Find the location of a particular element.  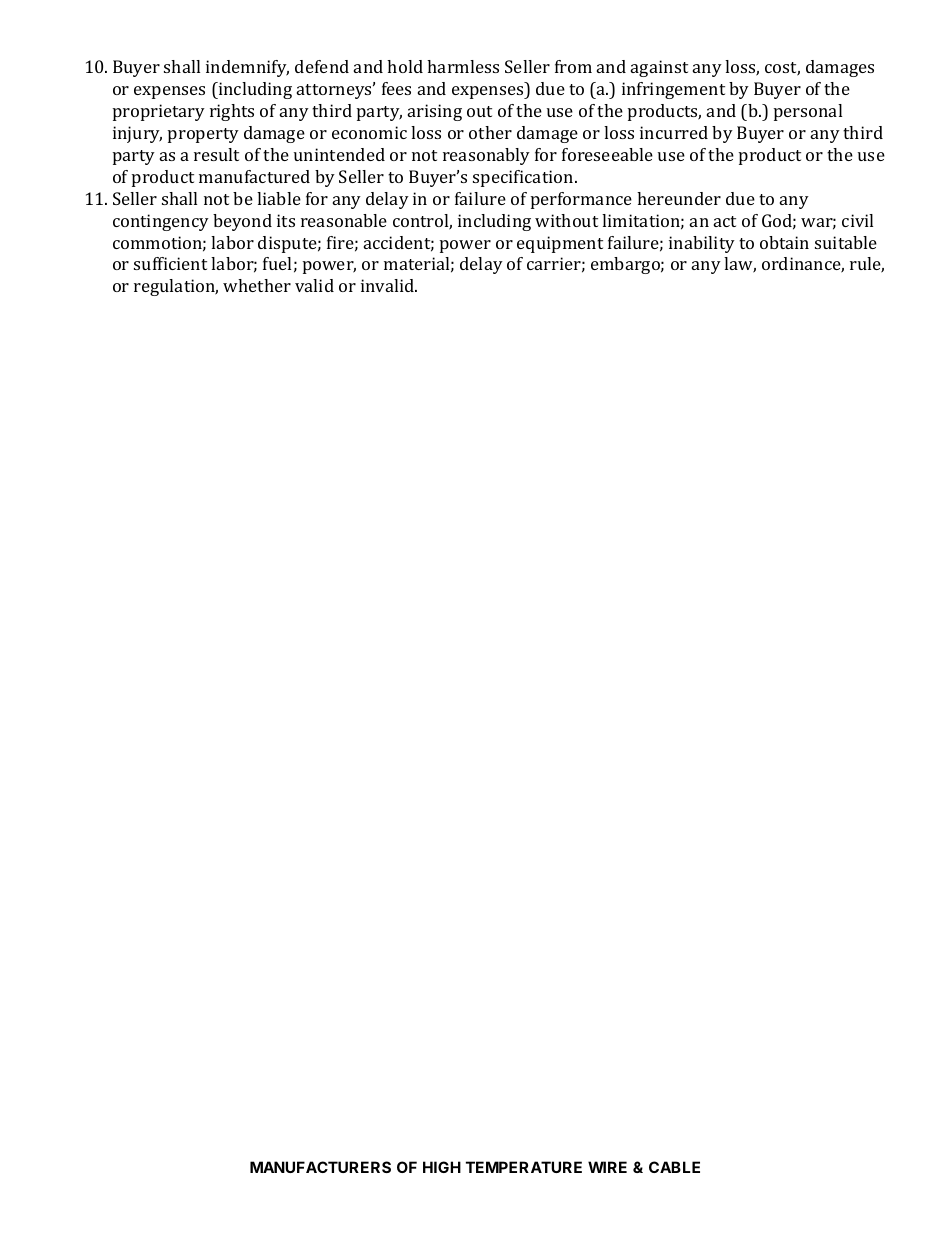

CABLE is located at coordinates (674, 1167).
